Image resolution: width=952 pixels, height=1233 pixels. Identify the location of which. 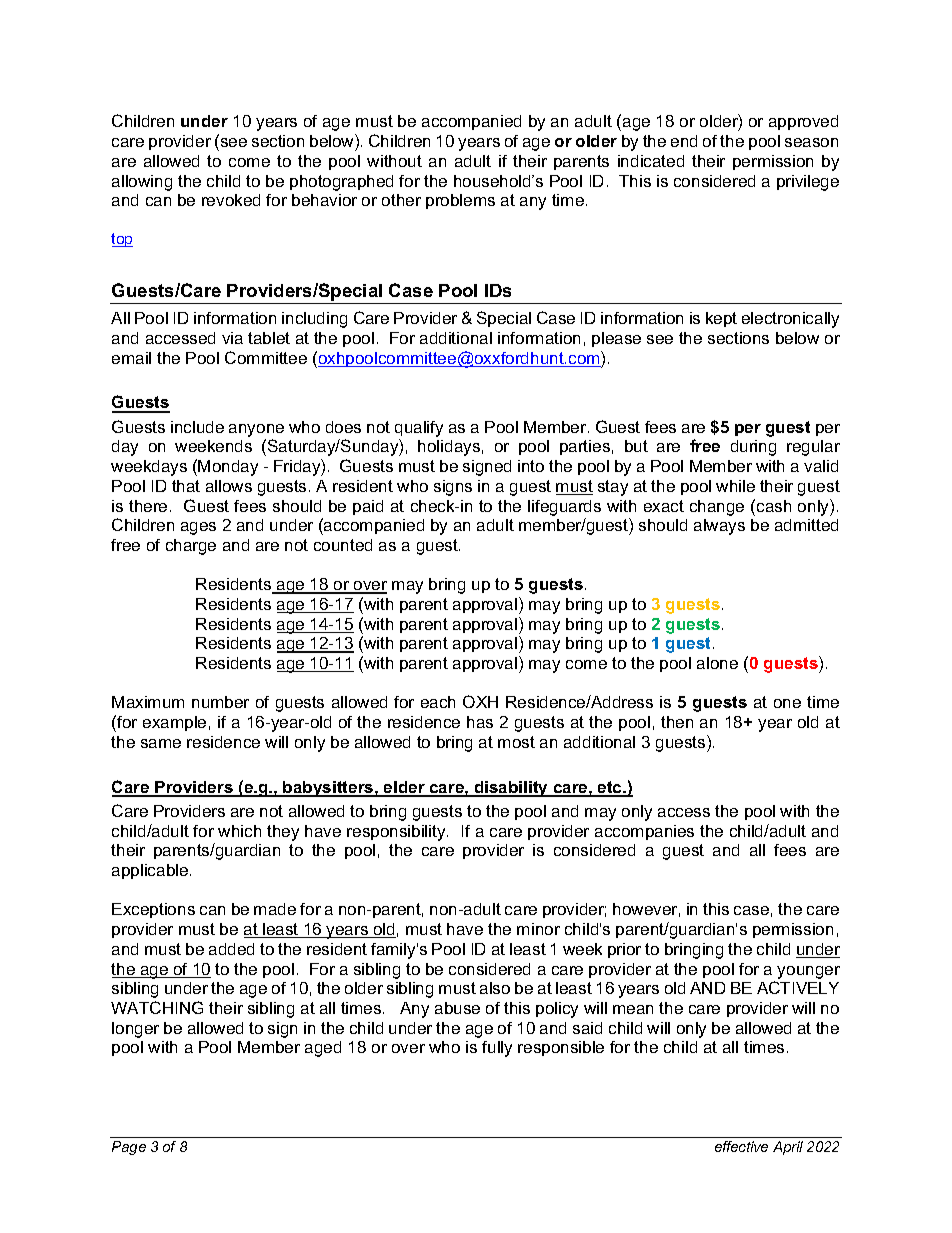
(239, 831).
